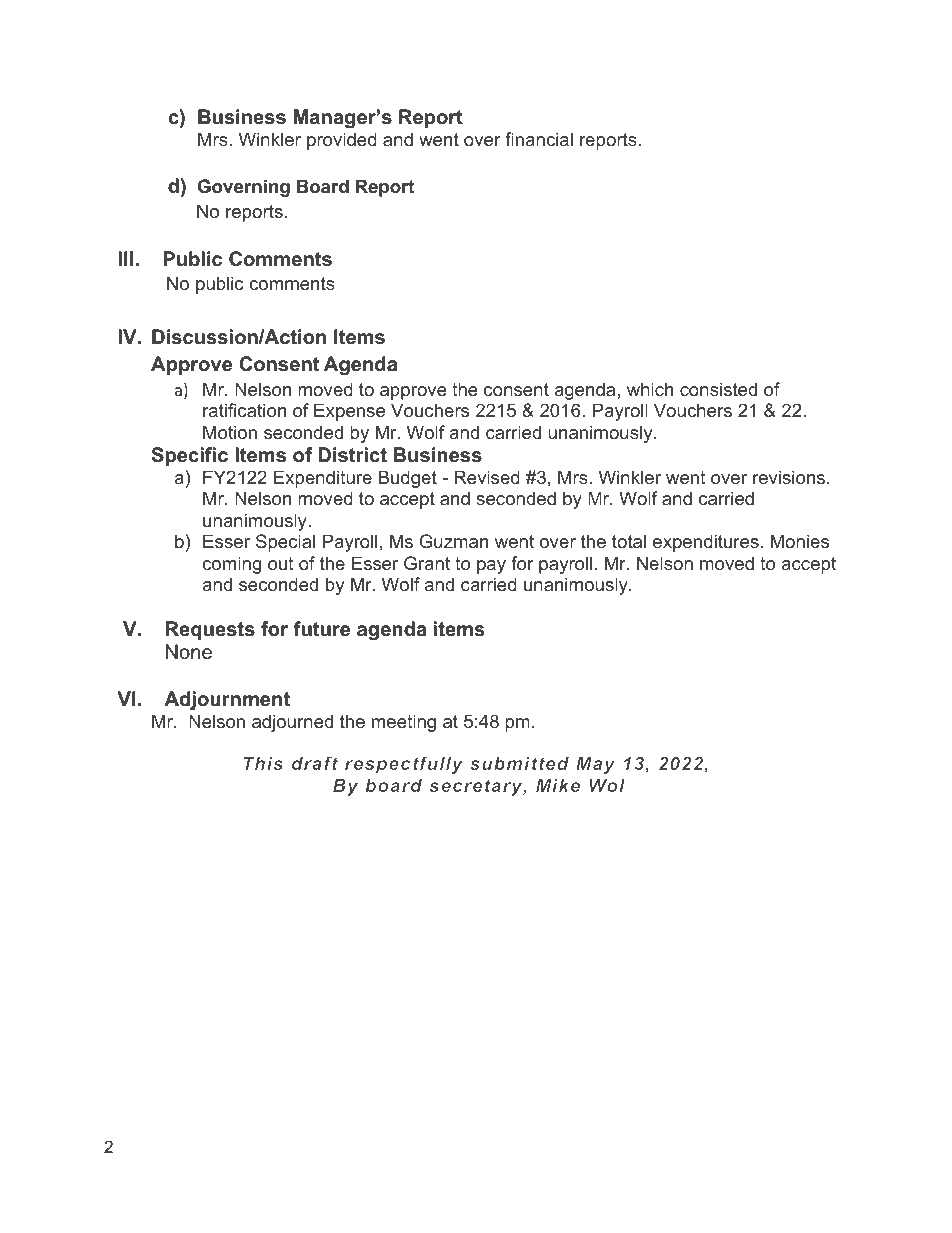  Describe the element at coordinates (487, 477) in the document. I see `Revised` at that location.
